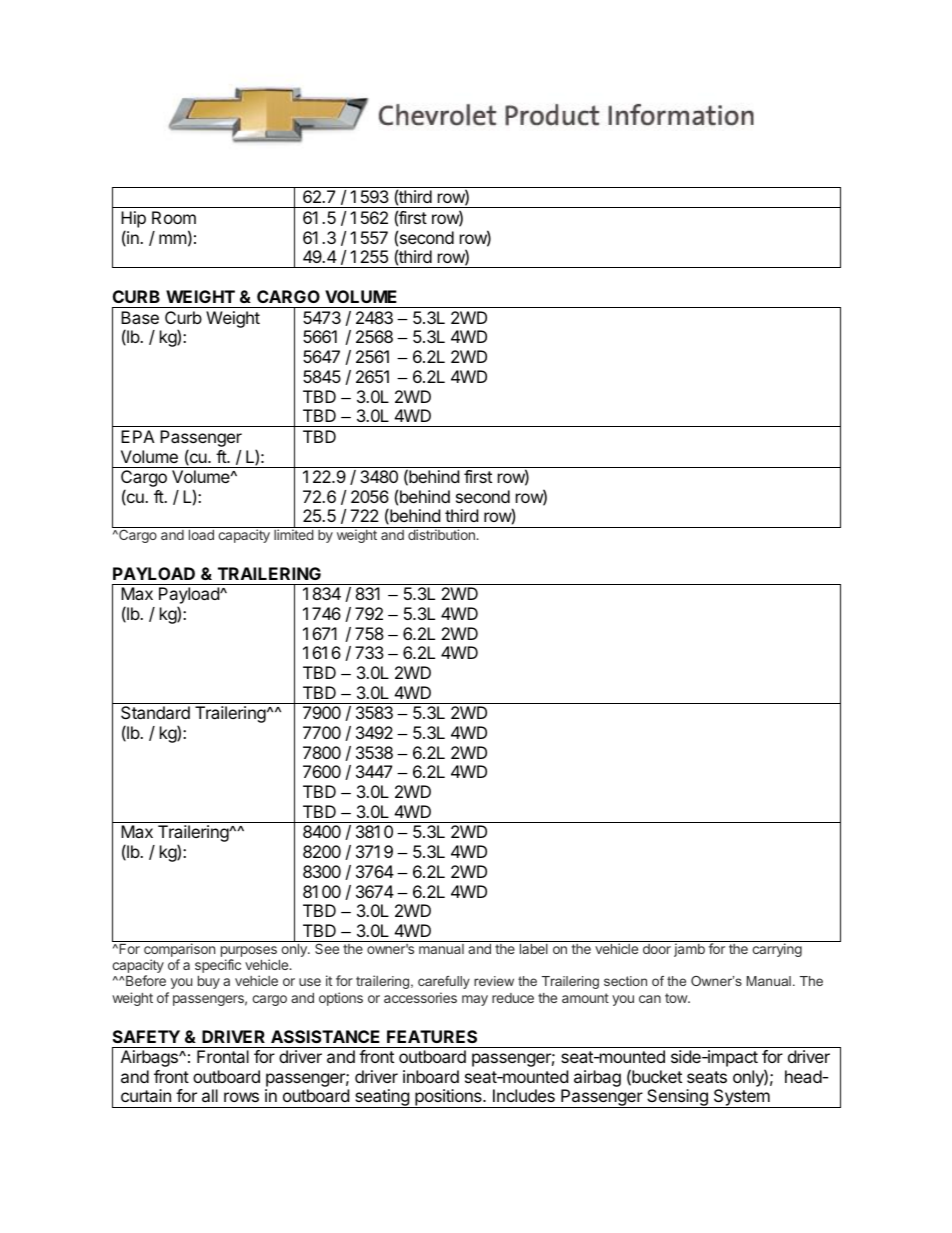  Describe the element at coordinates (174, 217) in the screenshot. I see `Room` at that location.
